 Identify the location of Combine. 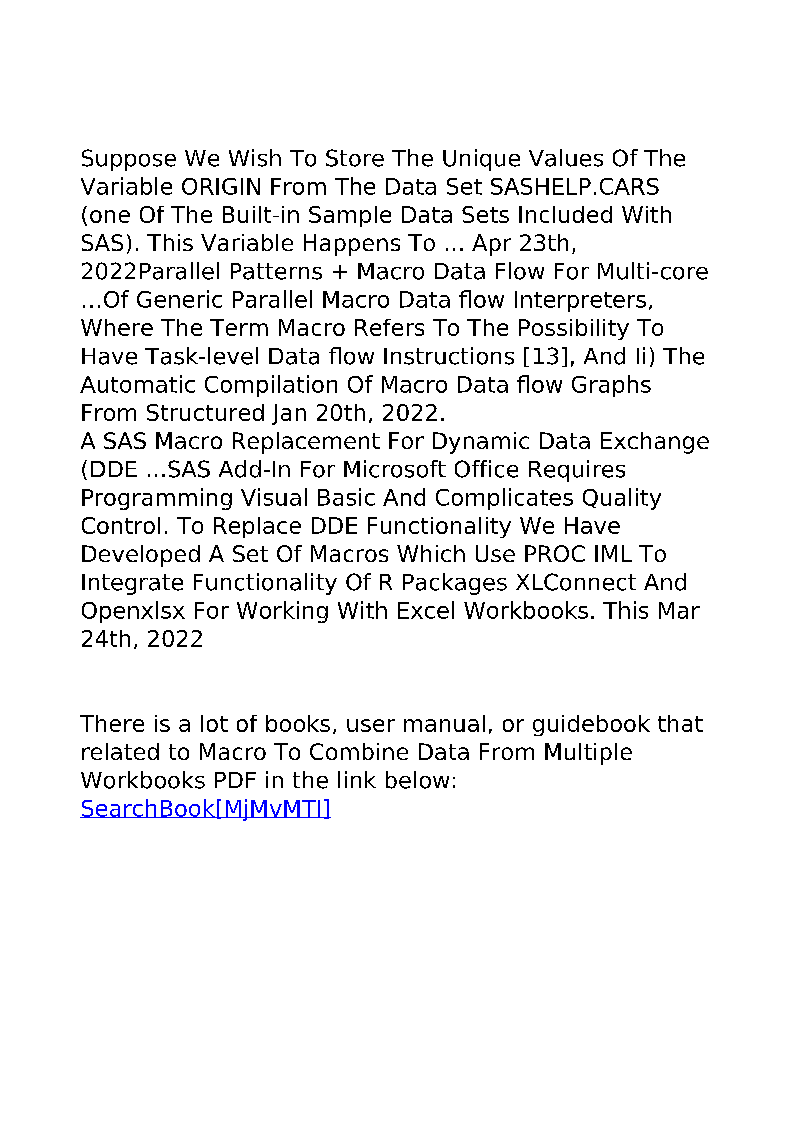
(359, 751).
